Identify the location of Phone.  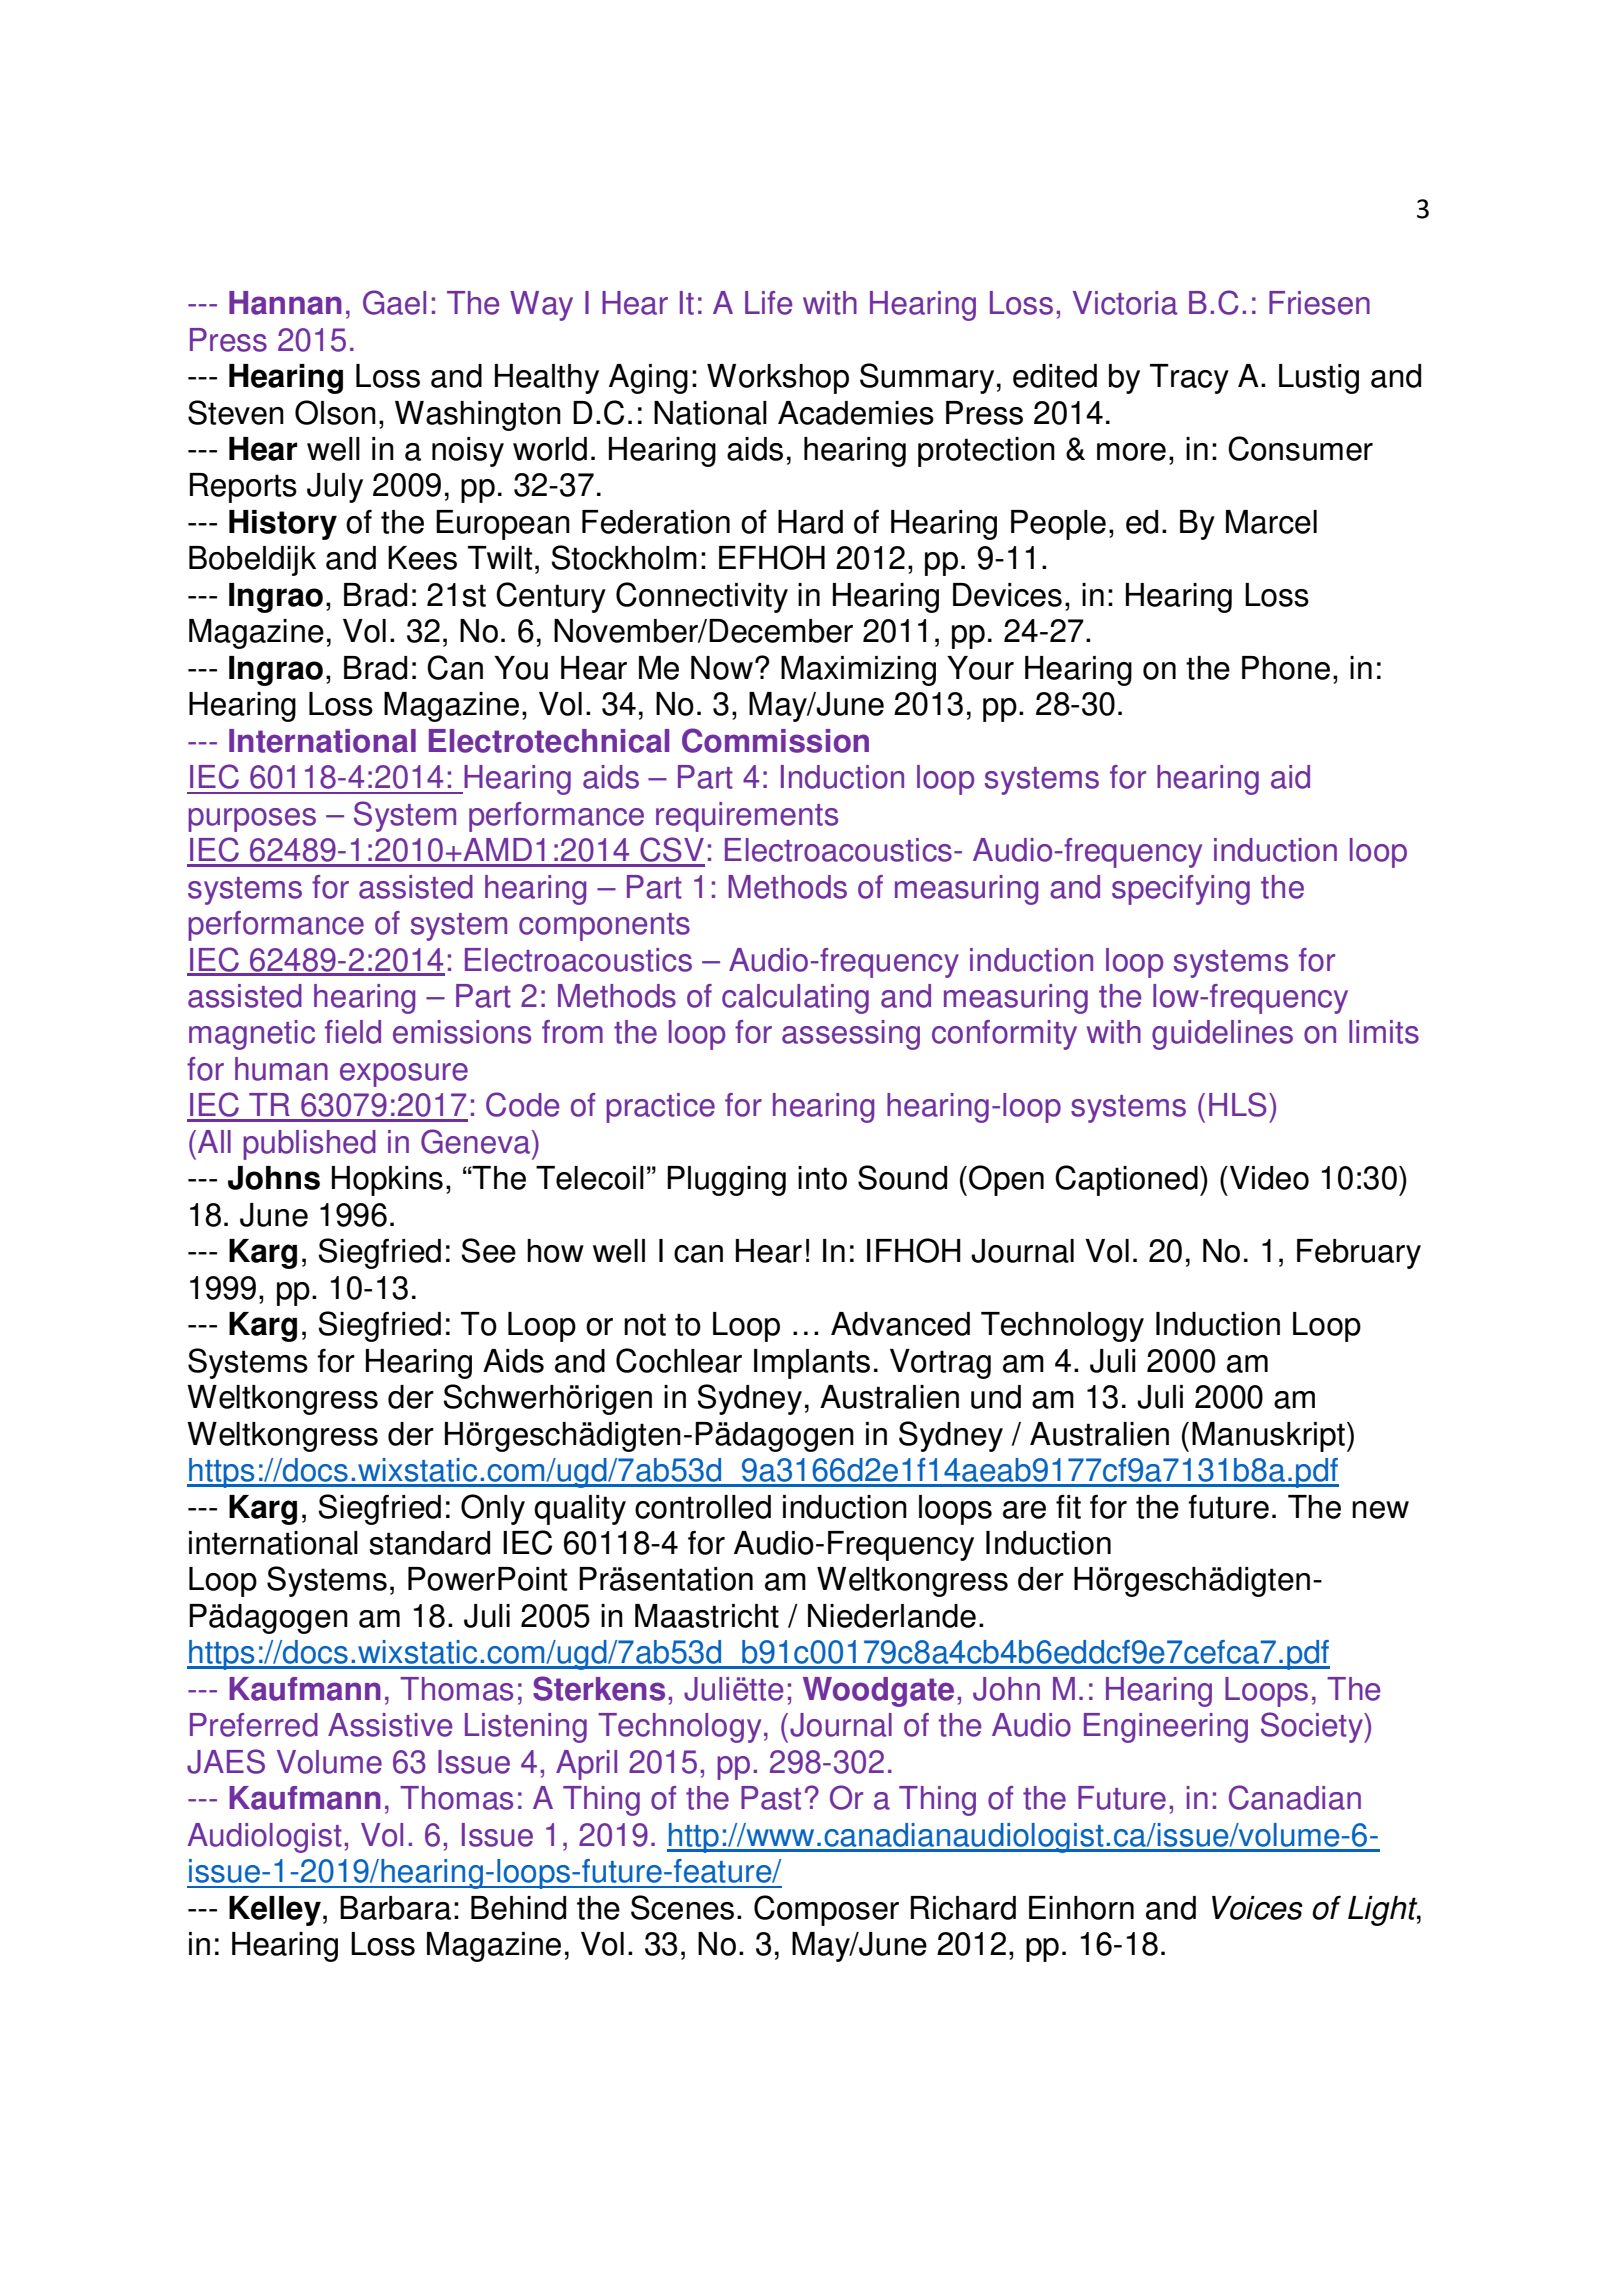
(1286, 668).
